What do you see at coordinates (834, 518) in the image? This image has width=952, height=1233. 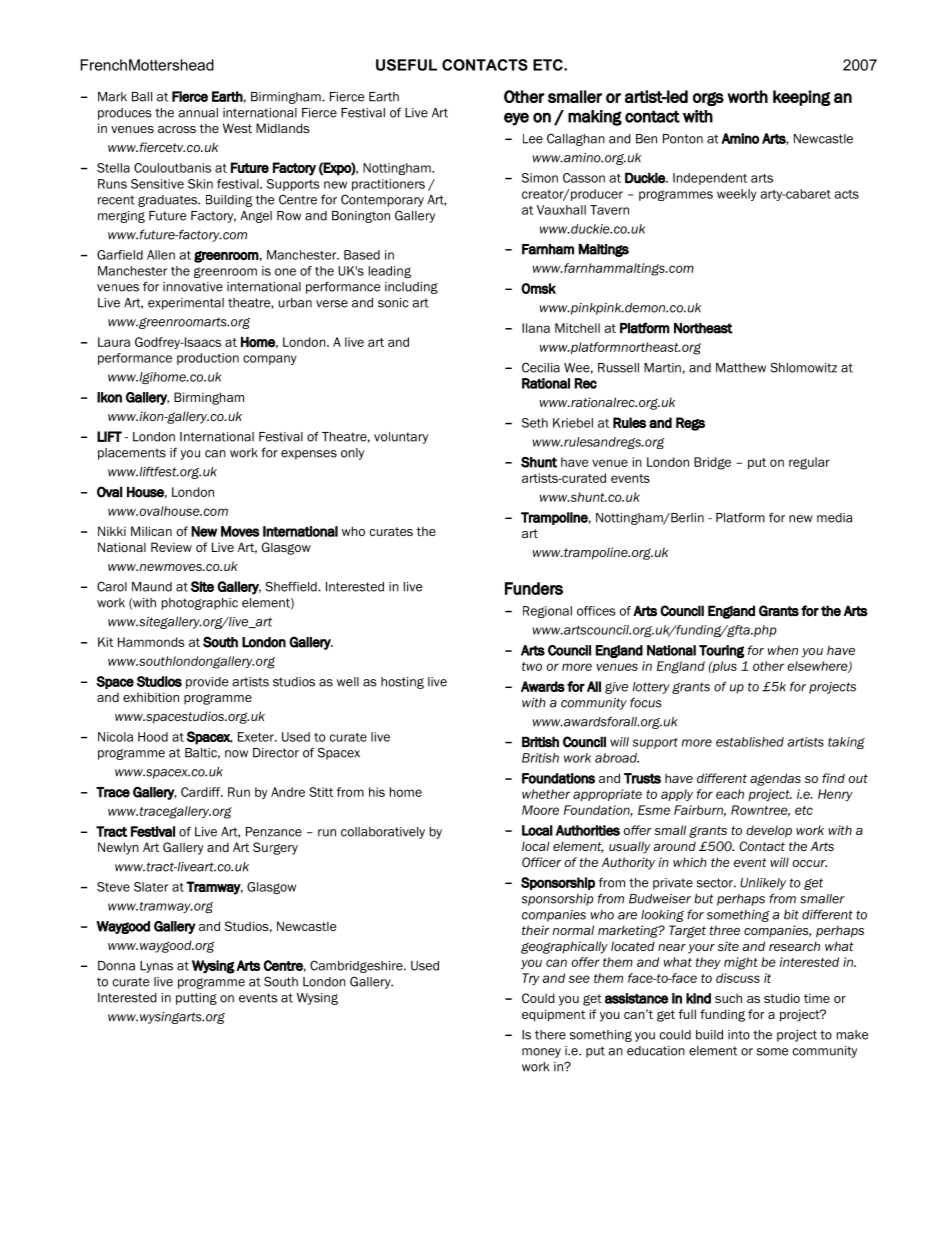 I see `media` at bounding box center [834, 518].
